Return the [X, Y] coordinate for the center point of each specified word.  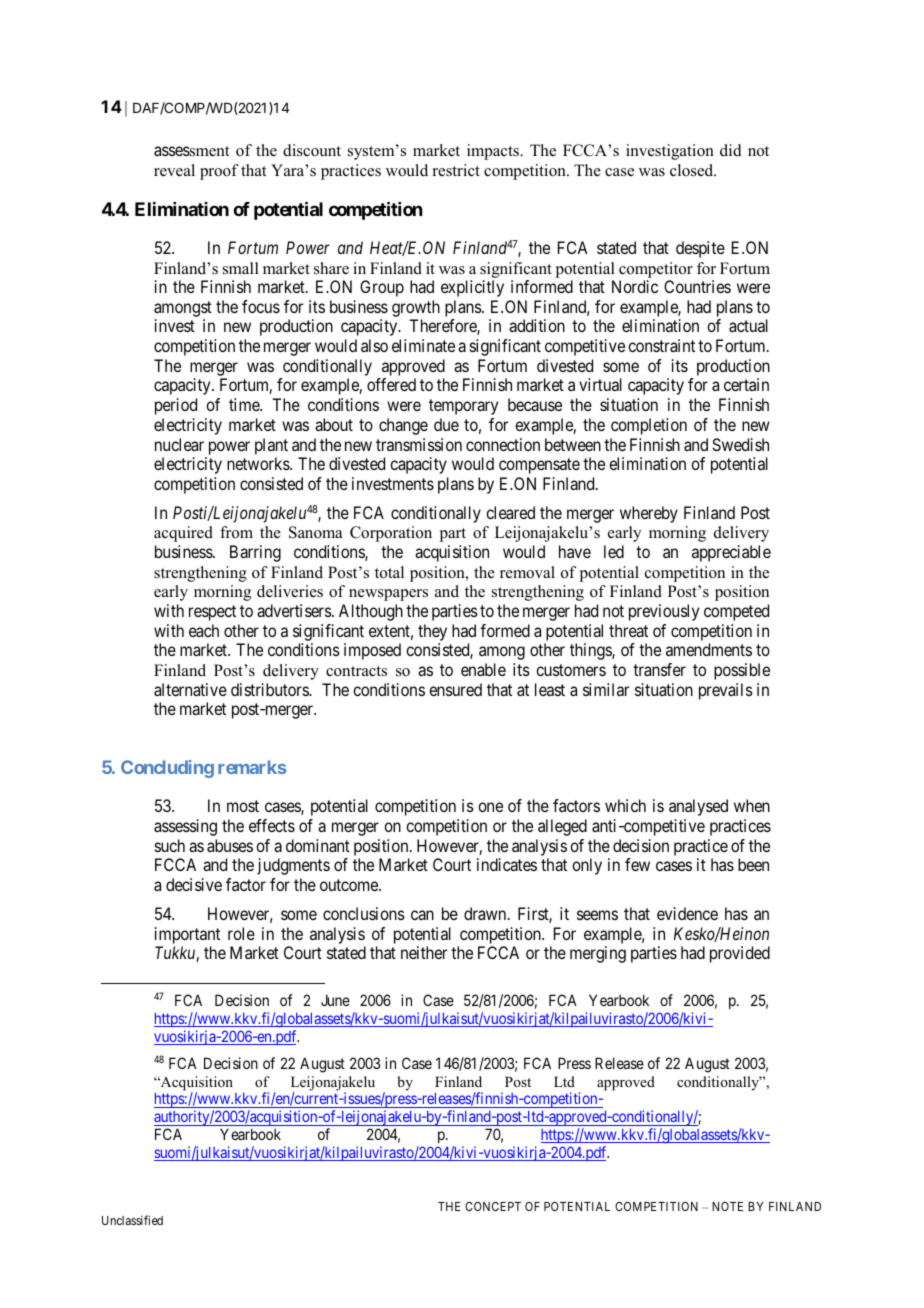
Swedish [740, 444]
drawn [486, 913]
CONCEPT [493, 1206]
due [446, 424]
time [245, 404]
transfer [659, 669]
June [335, 1000]
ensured [455, 689]
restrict [456, 170]
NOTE [727, 1206]
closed [693, 170]
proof [219, 172]
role [241, 933]
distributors [270, 689]
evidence [687, 913]
